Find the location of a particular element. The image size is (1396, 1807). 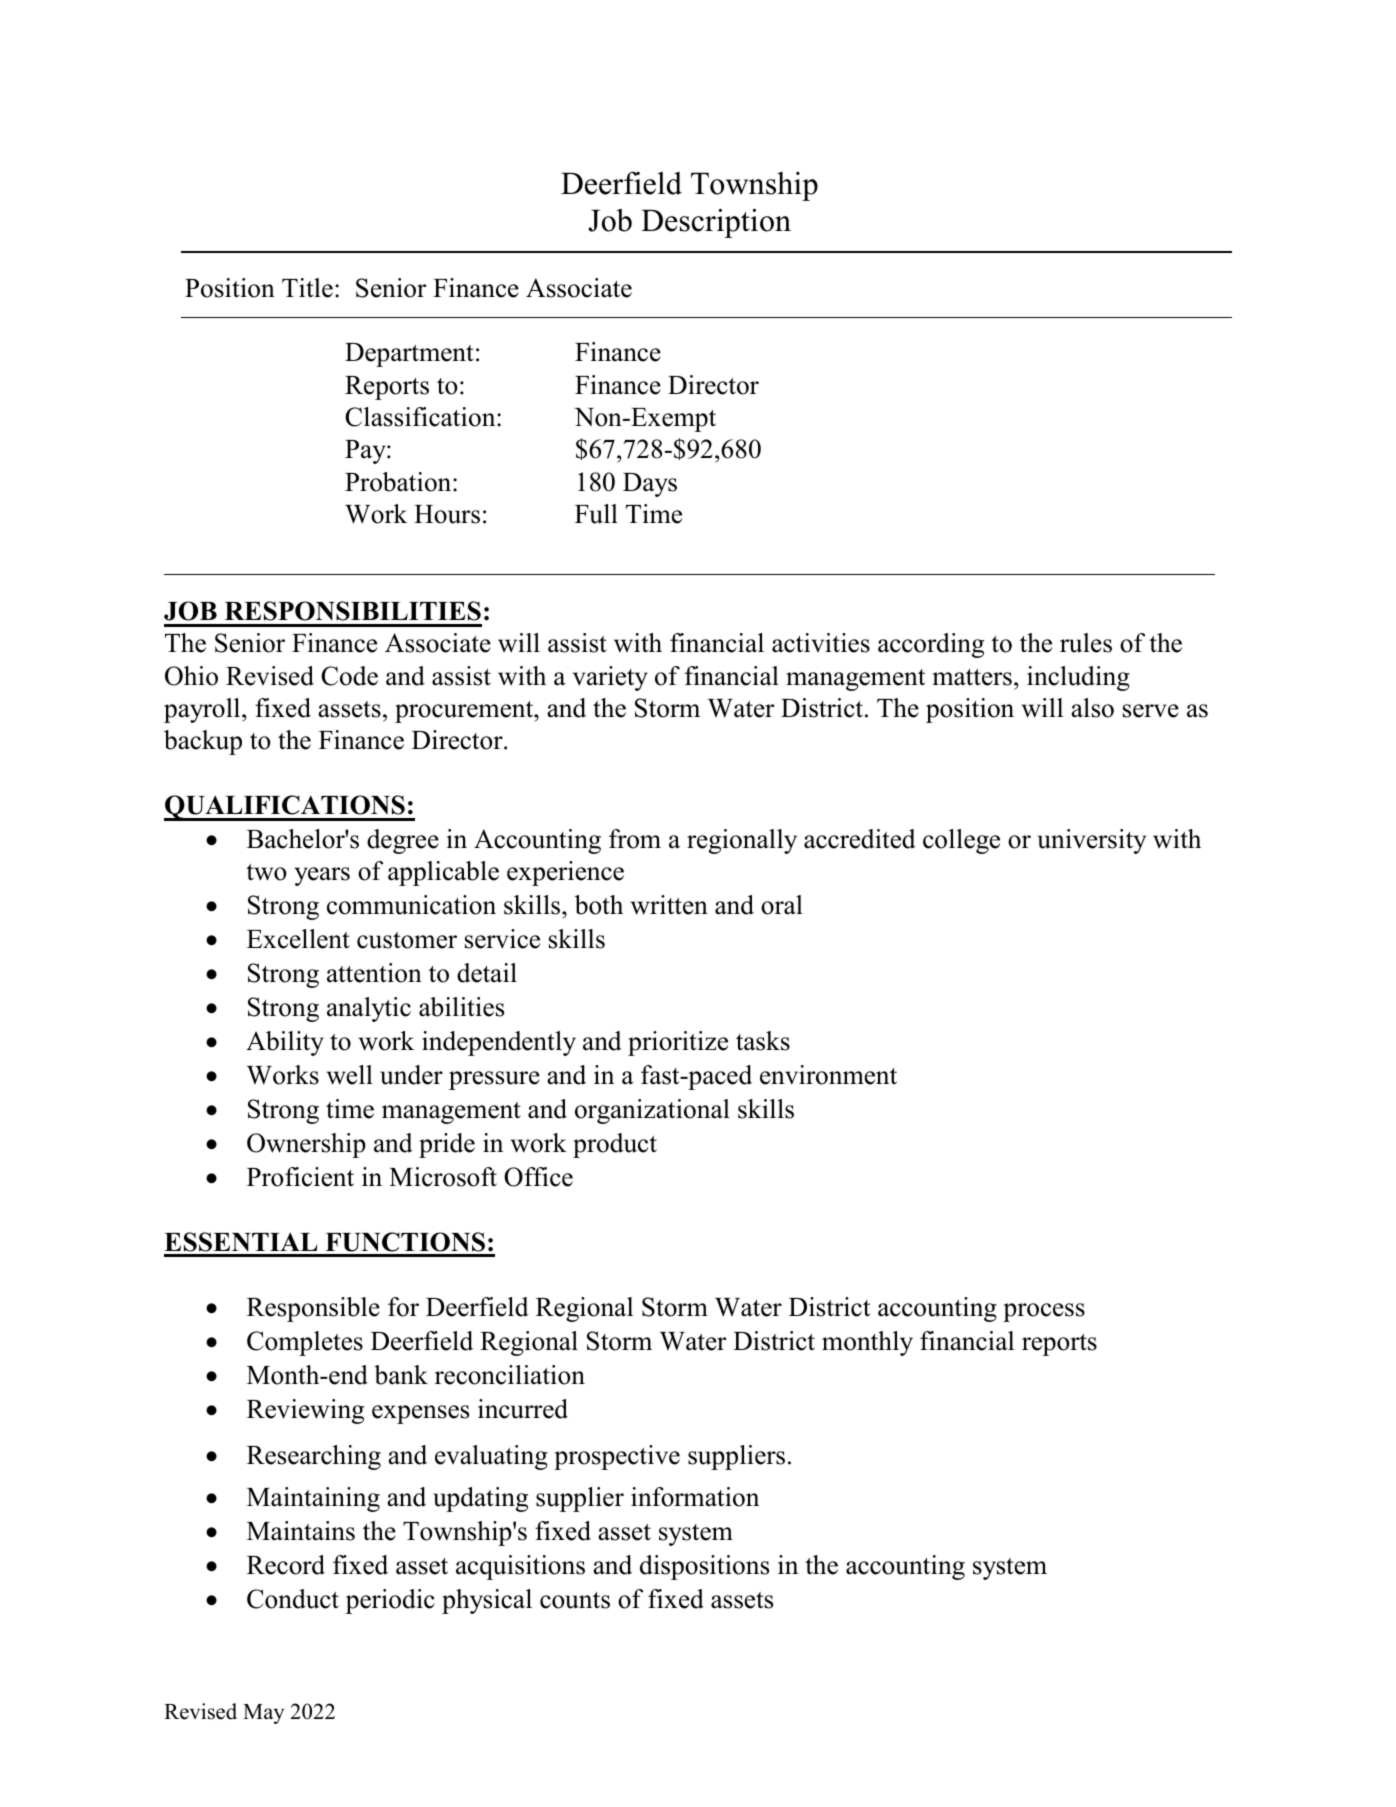

Title is located at coordinates (307, 288).
